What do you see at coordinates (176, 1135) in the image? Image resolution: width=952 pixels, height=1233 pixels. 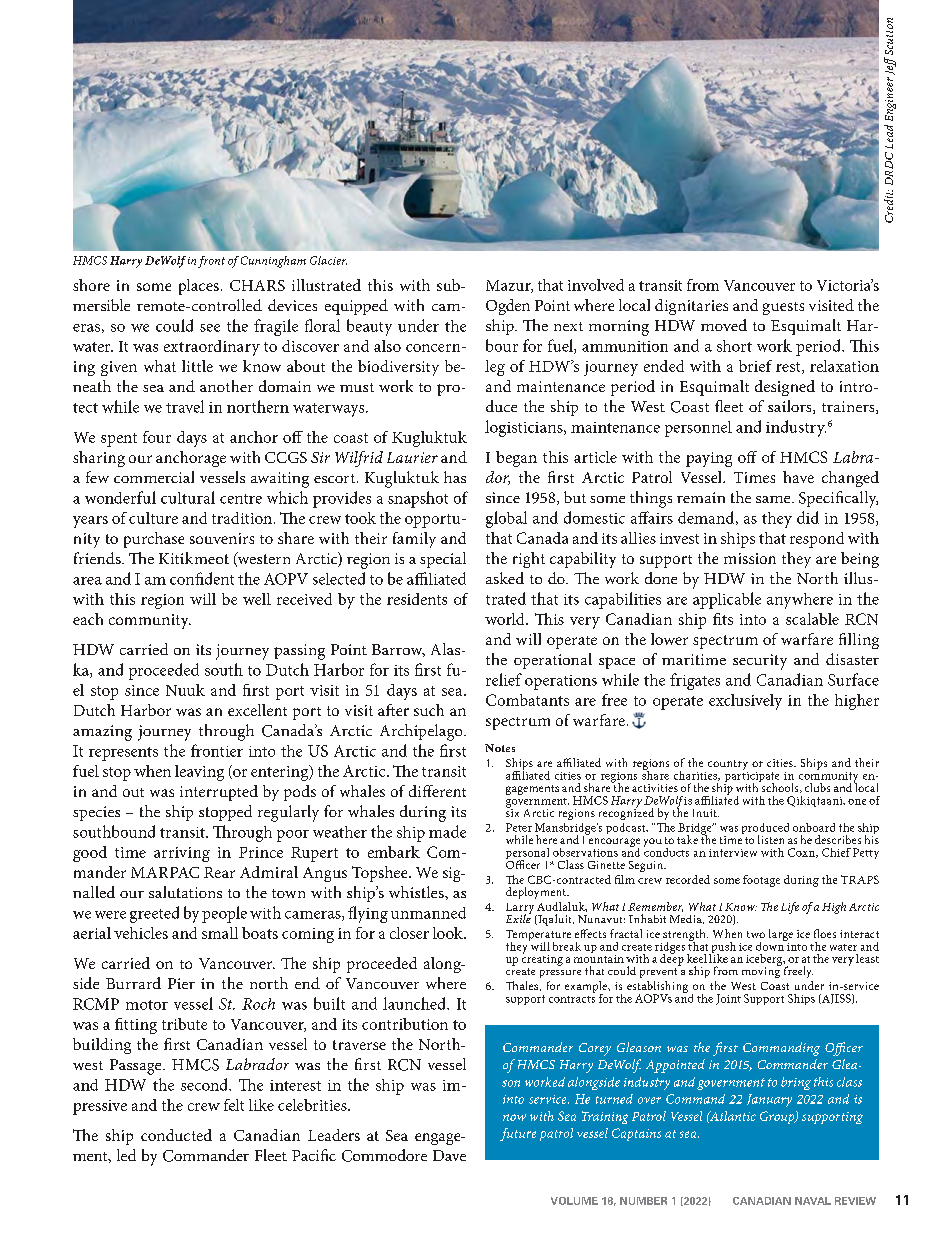 I see `conducted` at bounding box center [176, 1135].
